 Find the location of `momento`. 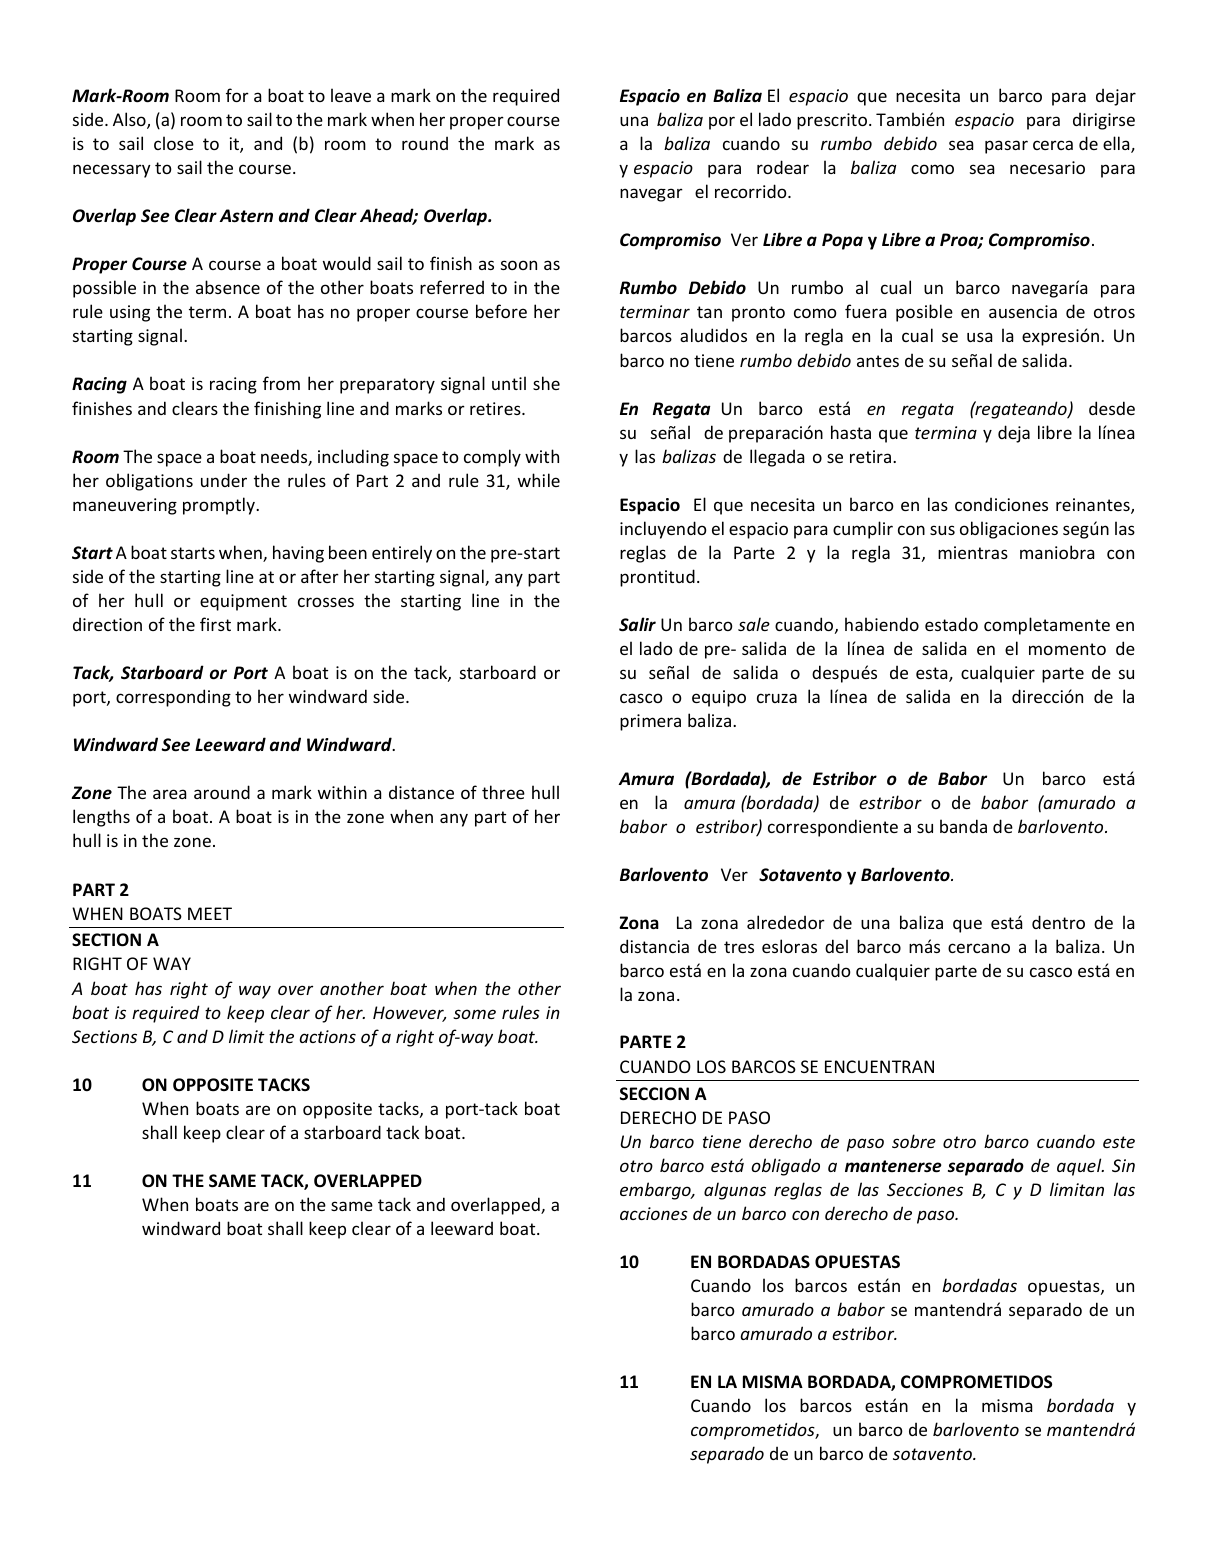

momento is located at coordinates (1067, 649).
